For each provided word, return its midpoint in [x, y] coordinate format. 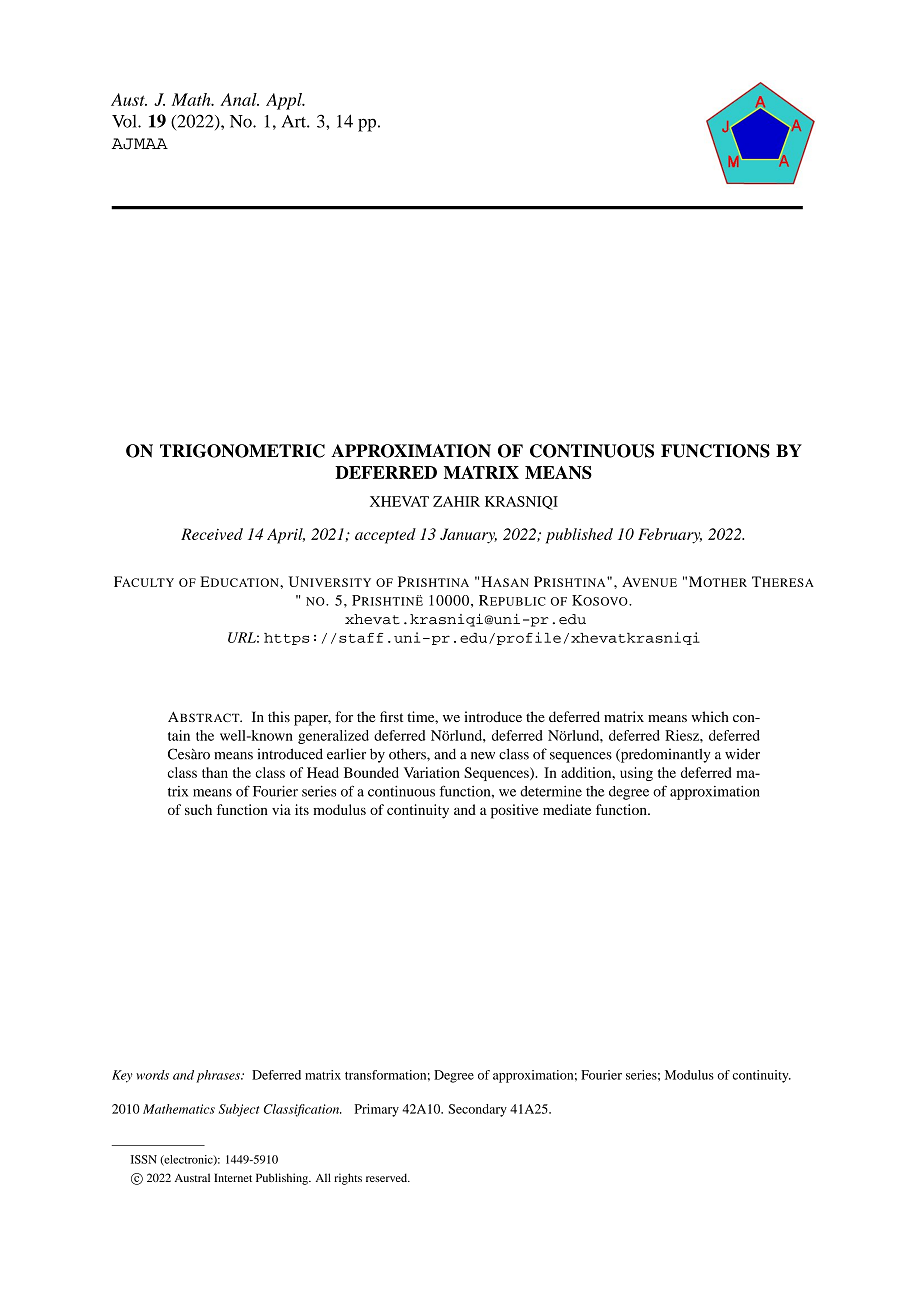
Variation [432, 772]
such [198, 809]
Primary [377, 1110]
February [670, 536]
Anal [239, 99]
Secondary [477, 1110]
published [579, 536]
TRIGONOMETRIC [242, 451]
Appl [285, 101]
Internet [233, 1177]
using [636, 774]
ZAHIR [456, 501]
